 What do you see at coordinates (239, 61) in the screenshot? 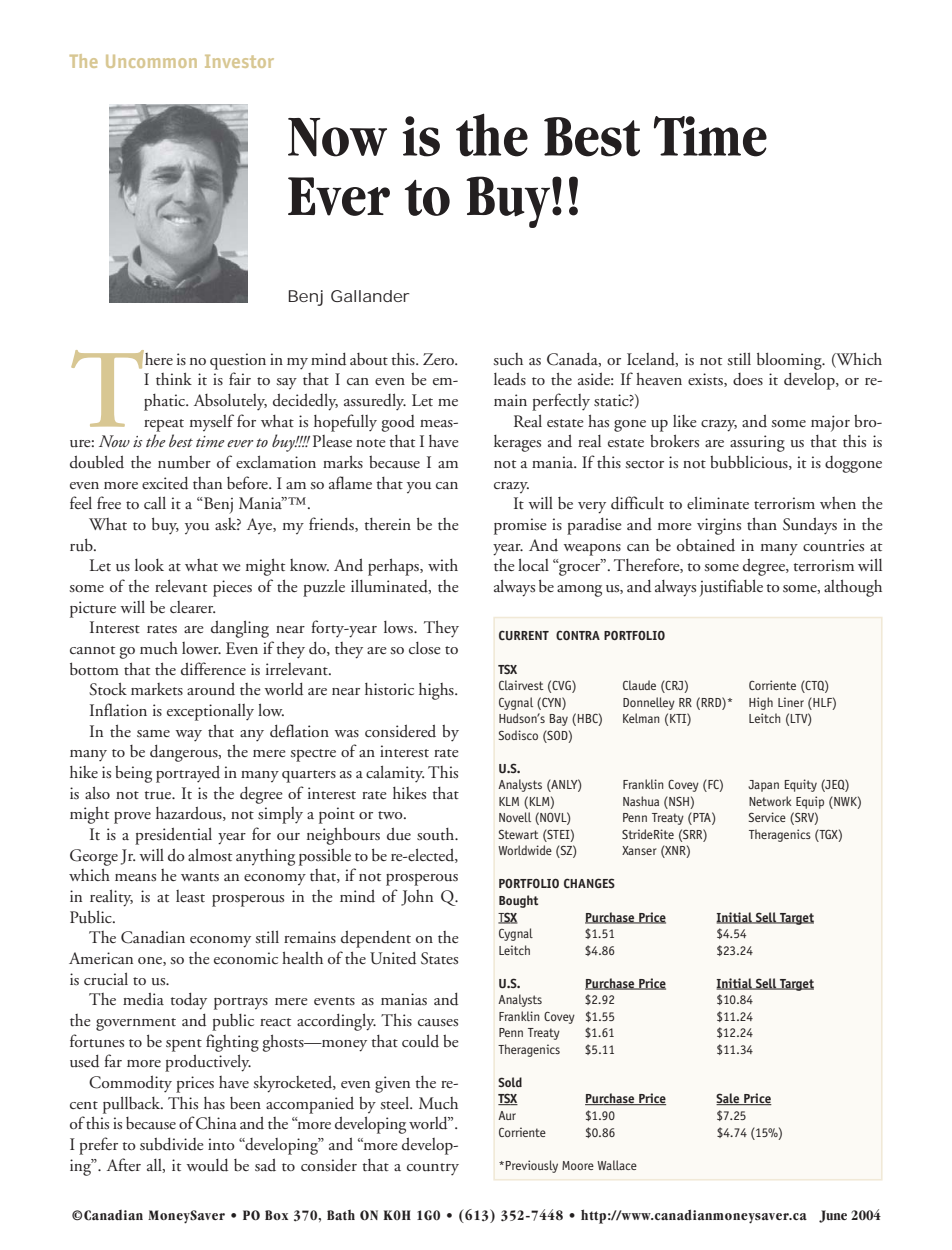
I see `Investor` at bounding box center [239, 61].
